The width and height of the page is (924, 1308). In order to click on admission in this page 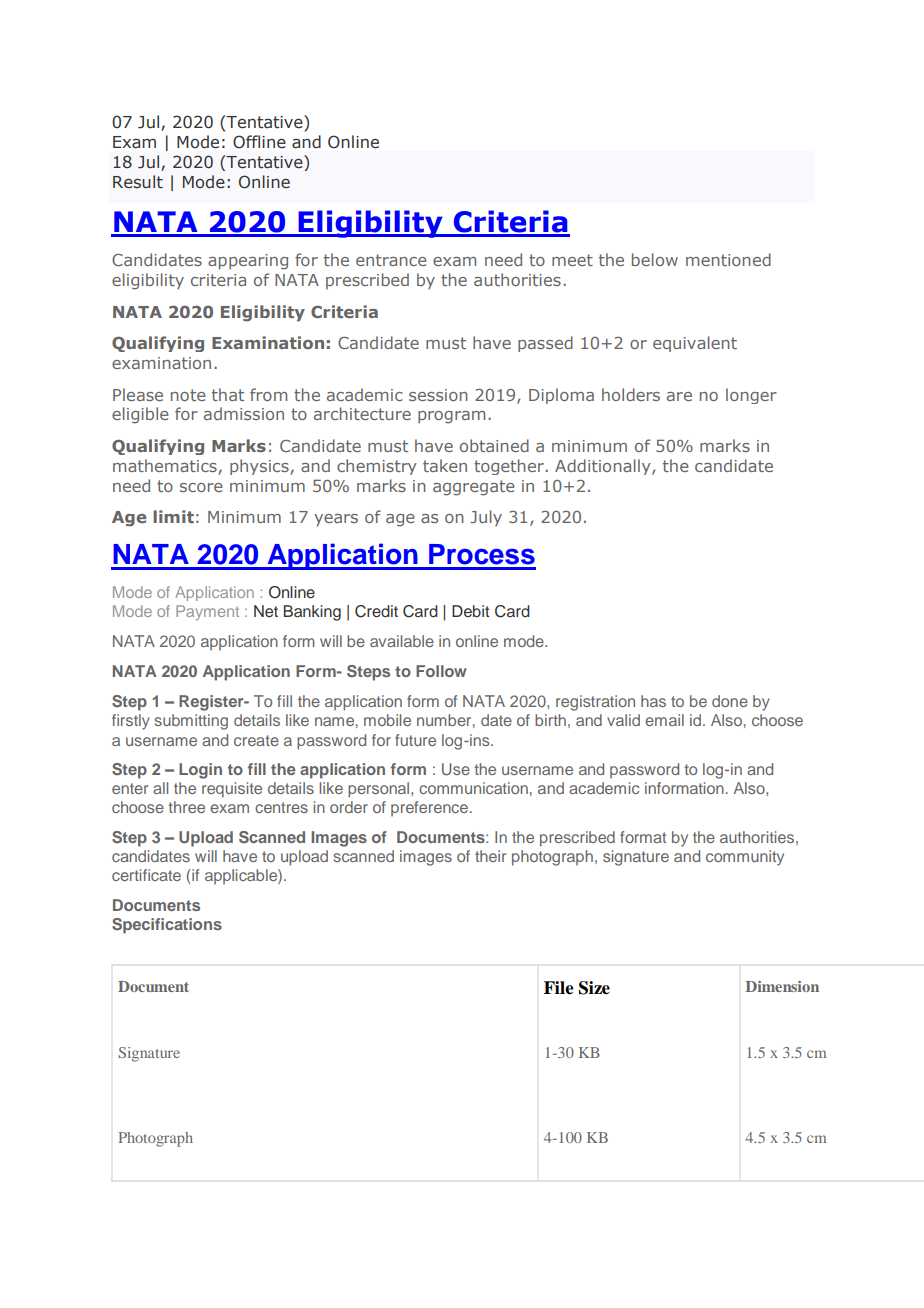, I will do `click(244, 413)`.
